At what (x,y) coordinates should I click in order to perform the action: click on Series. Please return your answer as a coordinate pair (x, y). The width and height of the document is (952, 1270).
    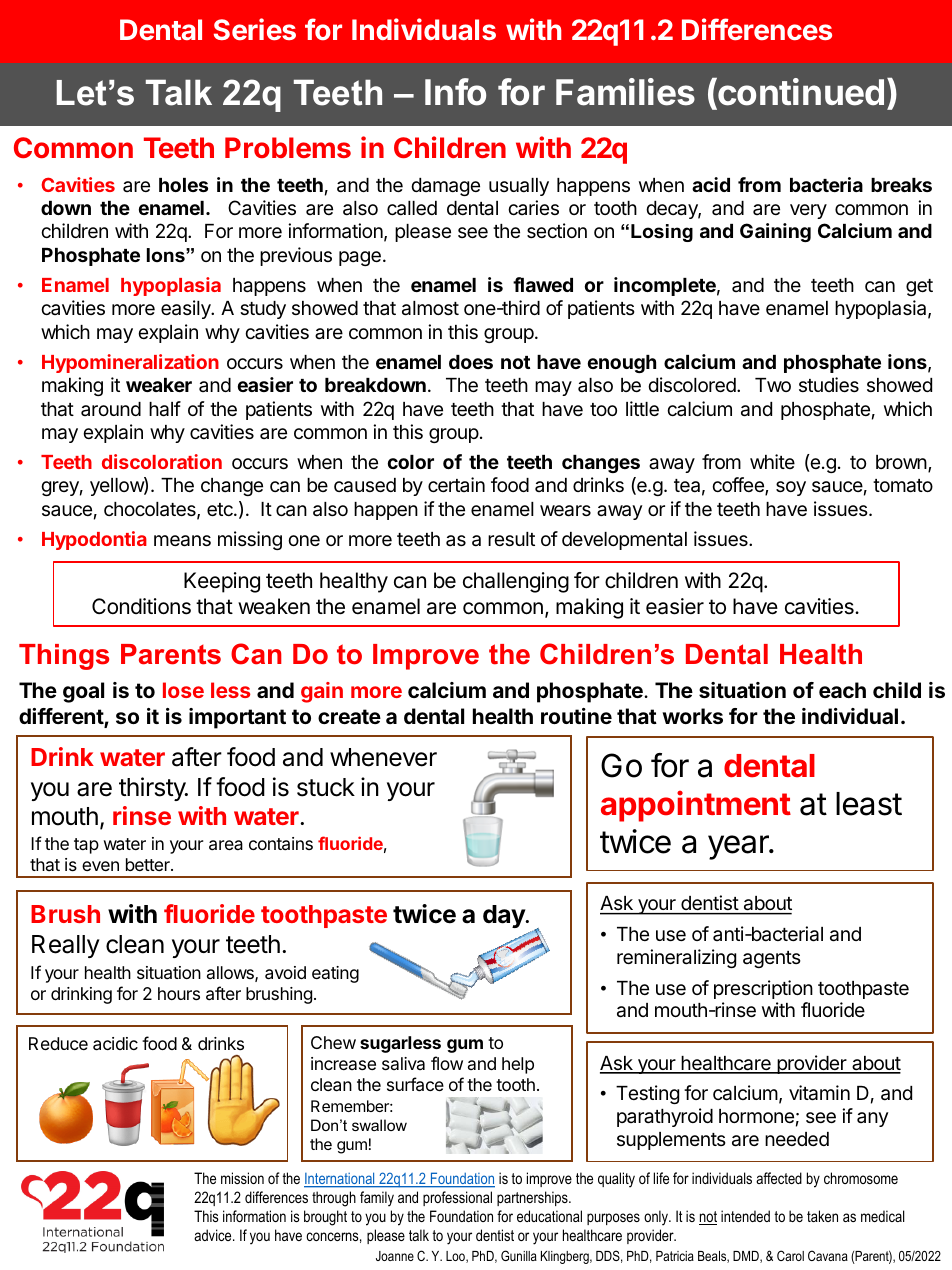
    Looking at the image, I should click on (255, 29).
